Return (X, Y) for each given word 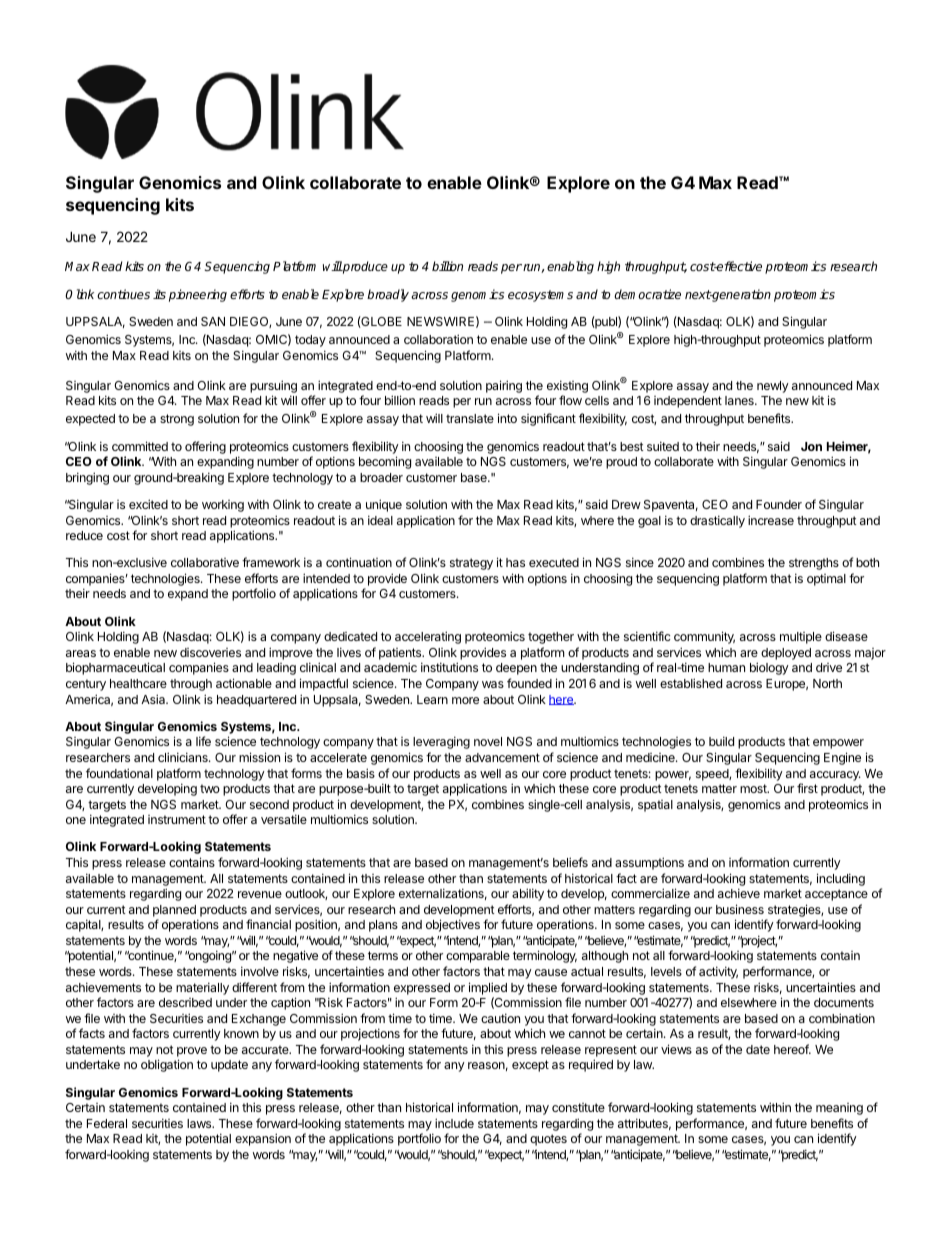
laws (200, 1123)
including (841, 879)
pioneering (198, 295)
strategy (471, 564)
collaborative (205, 562)
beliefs (570, 862)
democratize (647, 294)
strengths (814, 564)
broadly (388, 295)
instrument (177, 819)
